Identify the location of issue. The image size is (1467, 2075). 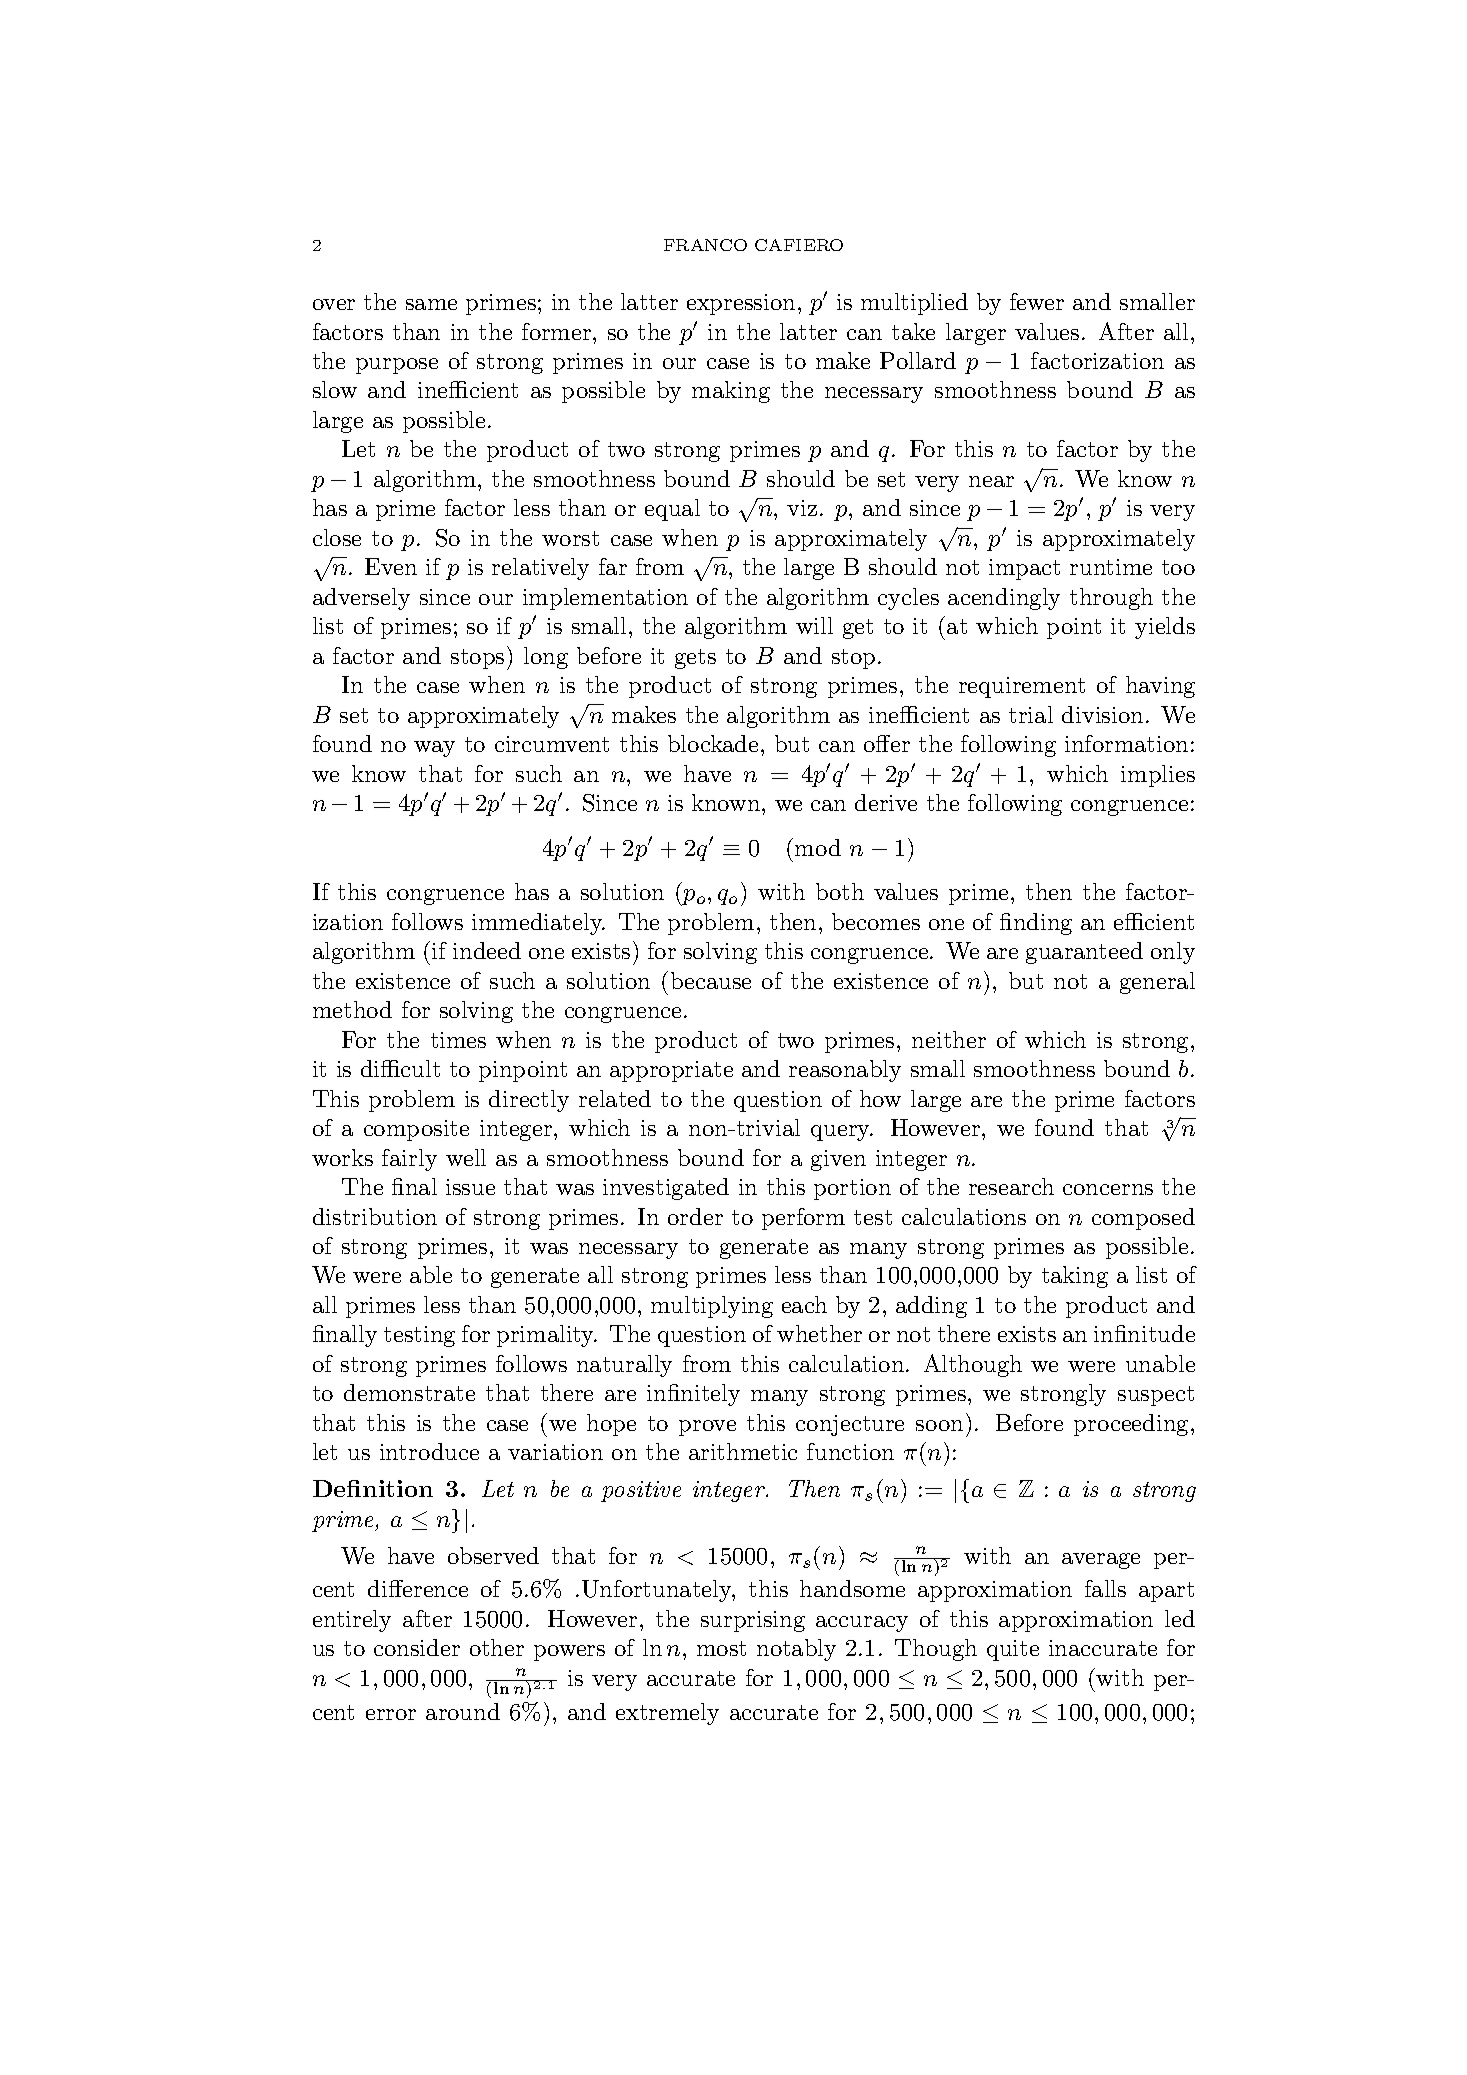
(470, 1187).
